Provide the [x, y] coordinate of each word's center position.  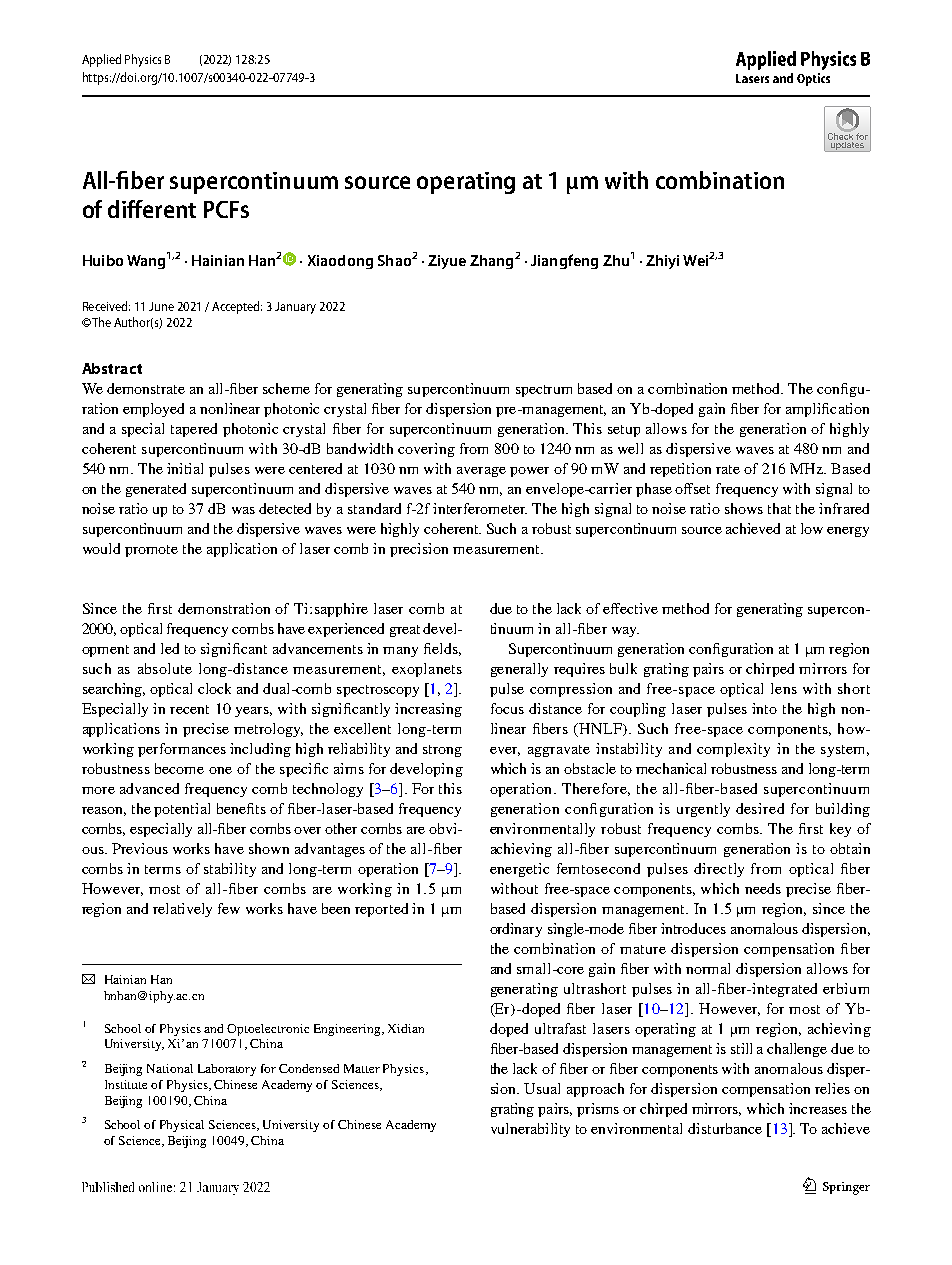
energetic [519, 870]
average [481, 472]
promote [151, 551]
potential [182, 810]
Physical [182, 1126]
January [295, 308]
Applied [101, 60]
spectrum [544, 391]
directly [719, 870]
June [161, 306]
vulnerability [530, 1130]
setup [624, 431]
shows [744, 508]
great [405, 631]
